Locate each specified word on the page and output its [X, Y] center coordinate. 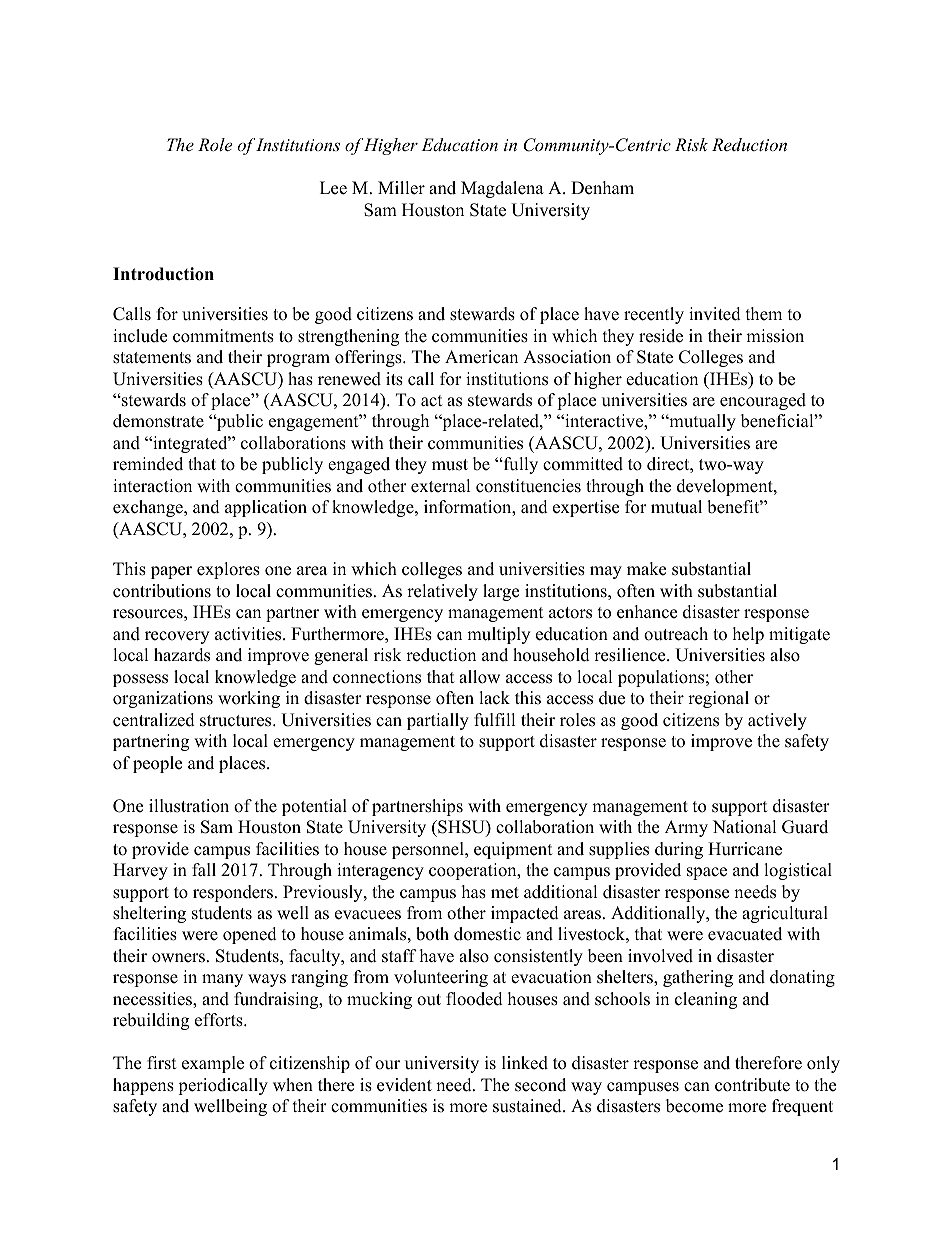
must [450, 465]
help [748, 635]
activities [249, 634]
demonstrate [158, 421]
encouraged [763, 401]
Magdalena [502, 189]
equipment [513, 850]
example [213, 1064]
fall [204, 869]
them [764, 314]
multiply [498, 635]
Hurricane [745, 849]
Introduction [163, 274]
